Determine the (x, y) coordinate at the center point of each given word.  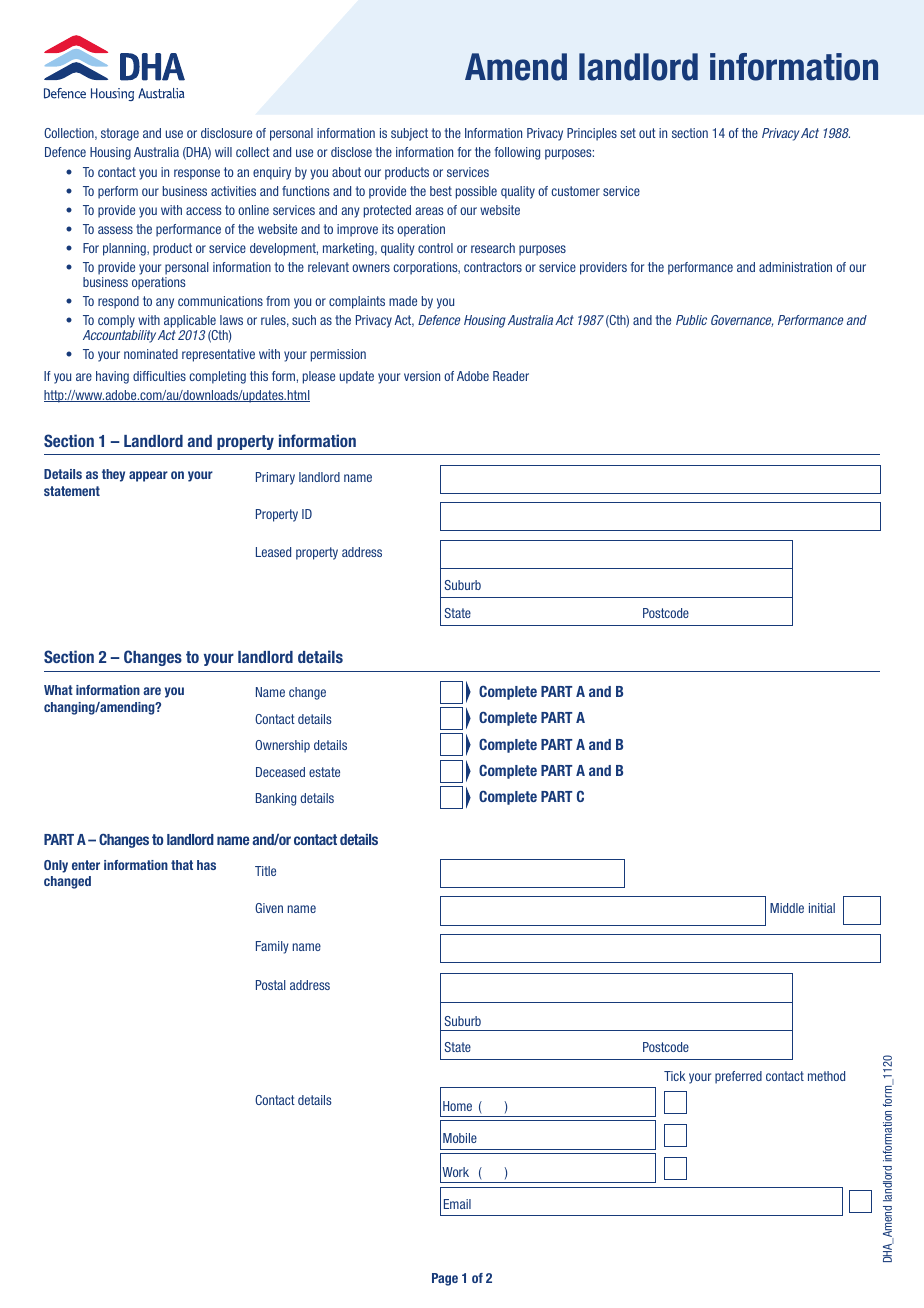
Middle (787, 908)
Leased (273, 552)
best (441, 191)
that (182, 865)
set (628, 133)
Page (445, 1279)
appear (148, 476)
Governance (742, 321)
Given (269, 908)
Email (457, 1204)
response (197, 174)
